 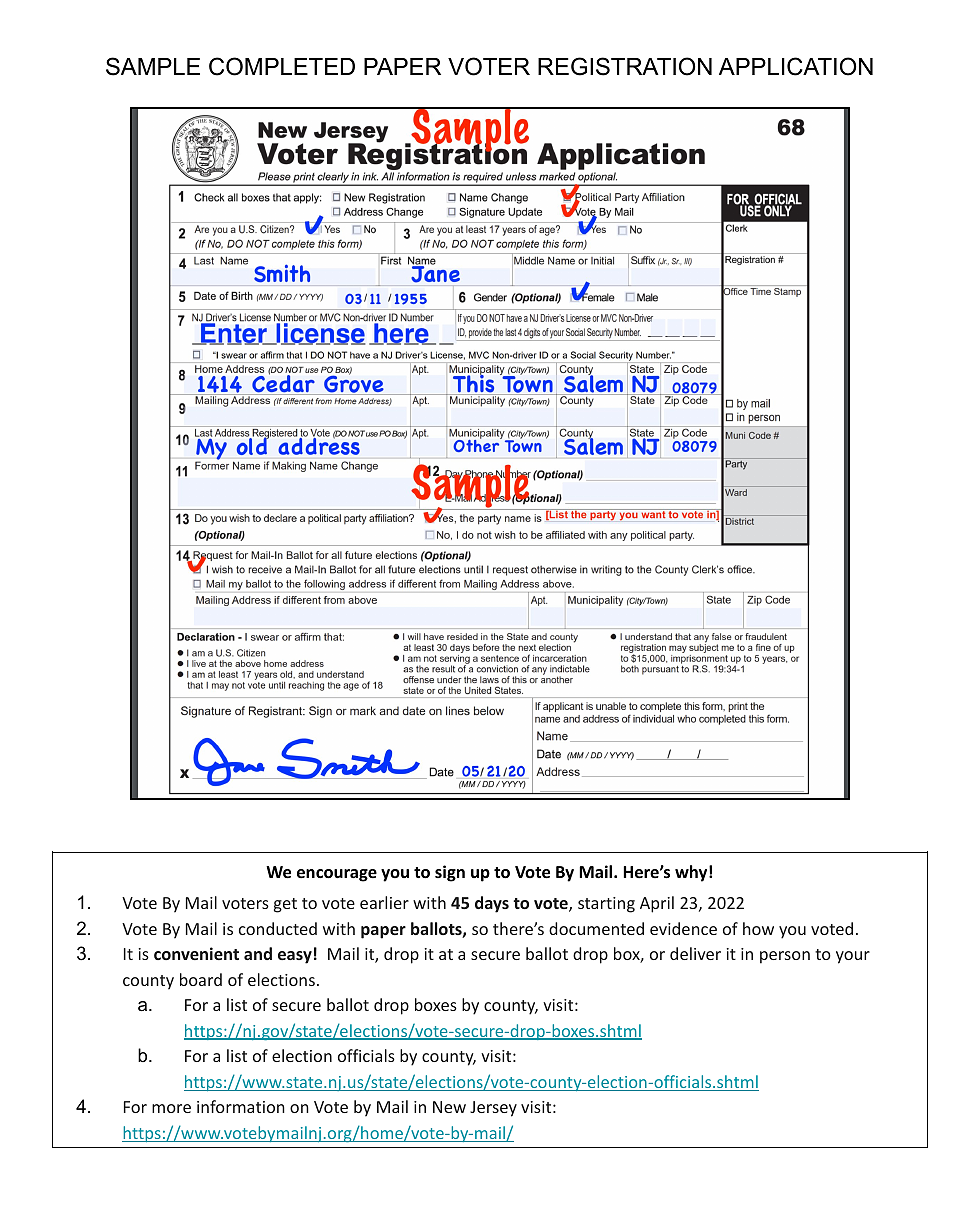 I want to click on sign, so click(x=450, y=873).
